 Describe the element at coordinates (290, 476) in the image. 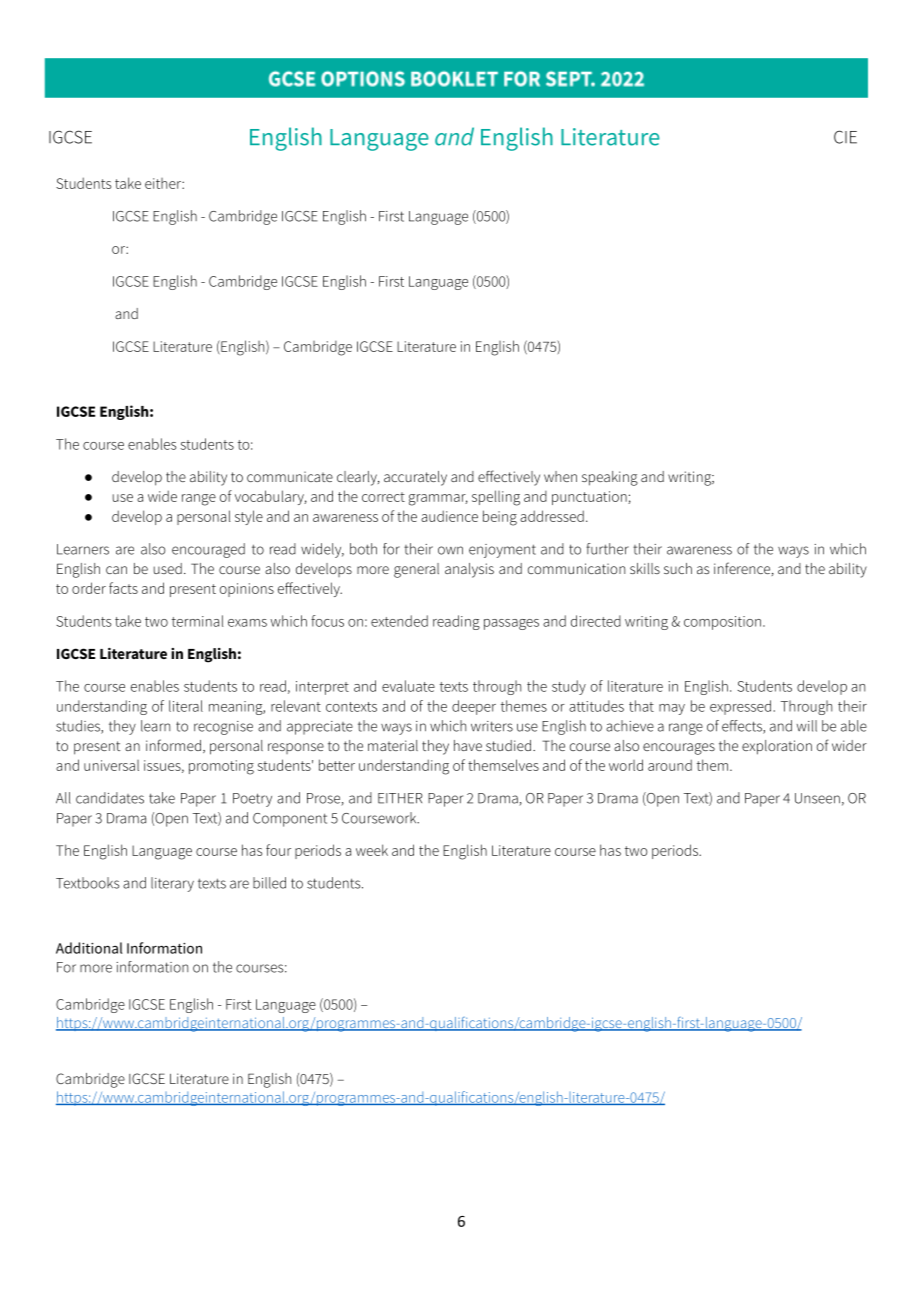

I see `communicate` at that location.
